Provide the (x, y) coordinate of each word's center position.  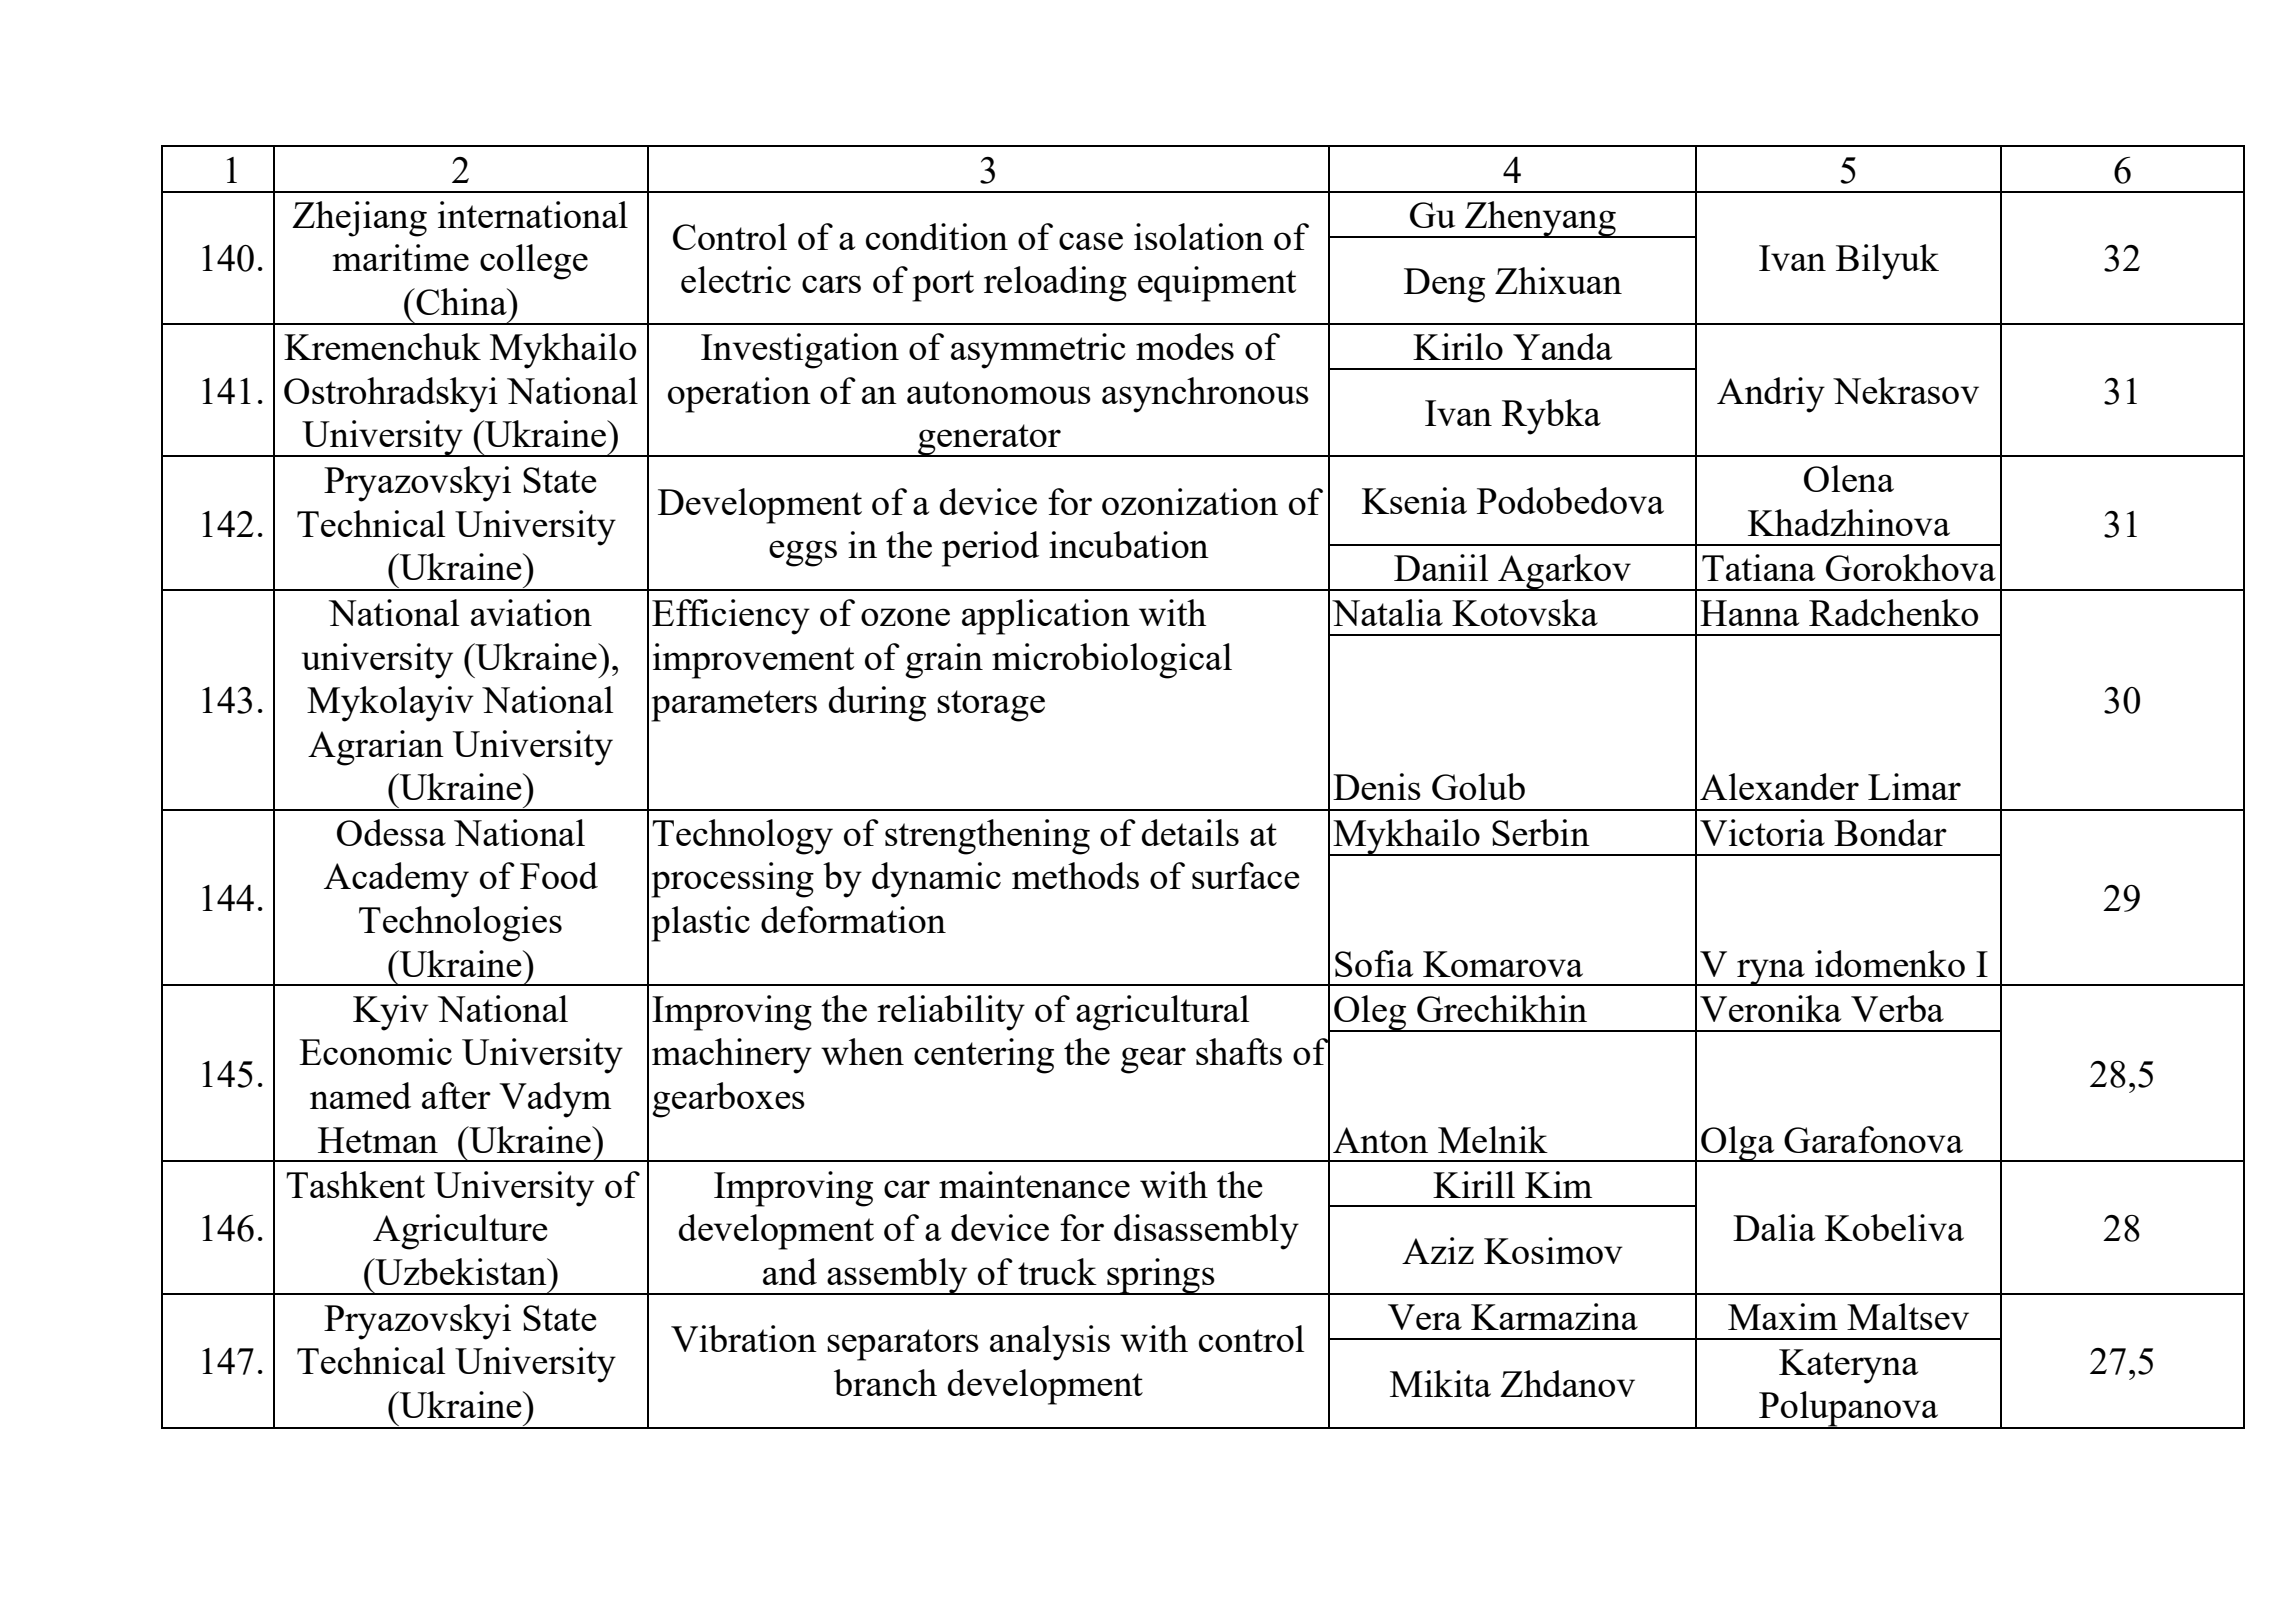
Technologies (460, 924)
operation (739, 395)
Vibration (744, 1338)
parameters (734, 706)
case (1091, 241)
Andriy (1771, 395)
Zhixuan (1558, 280)
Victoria (1762, 832)
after (456, 1095)
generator (989, 440)
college (534, 262)
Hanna (1749, 613)
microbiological (1112, 661)
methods (1075, 875)
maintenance (1034, 1184)
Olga (1738, 1144)
